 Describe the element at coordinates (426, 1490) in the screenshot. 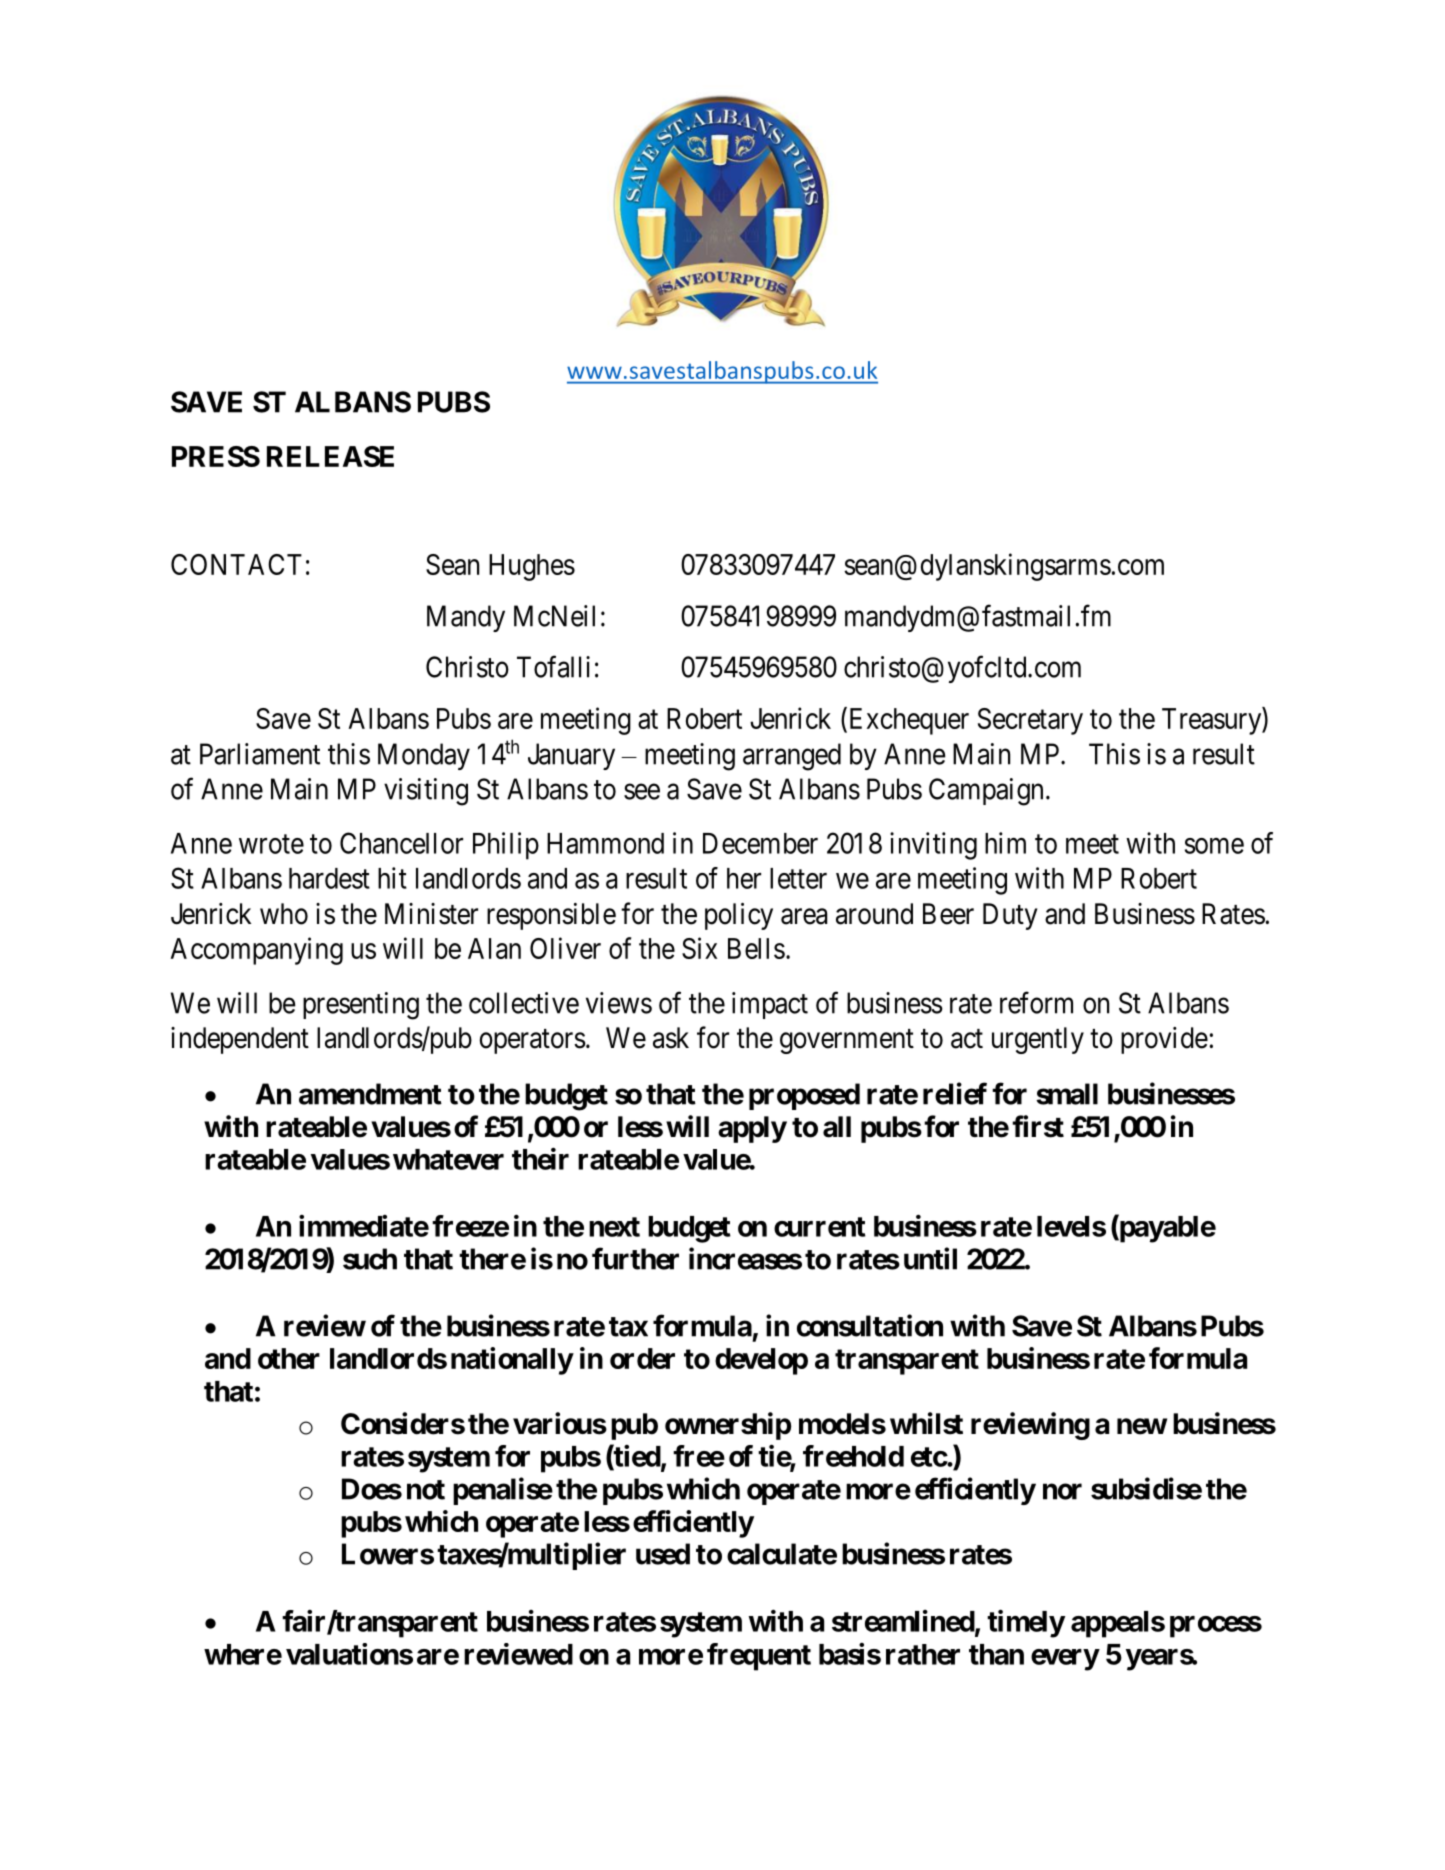

I see `not` at that location.
